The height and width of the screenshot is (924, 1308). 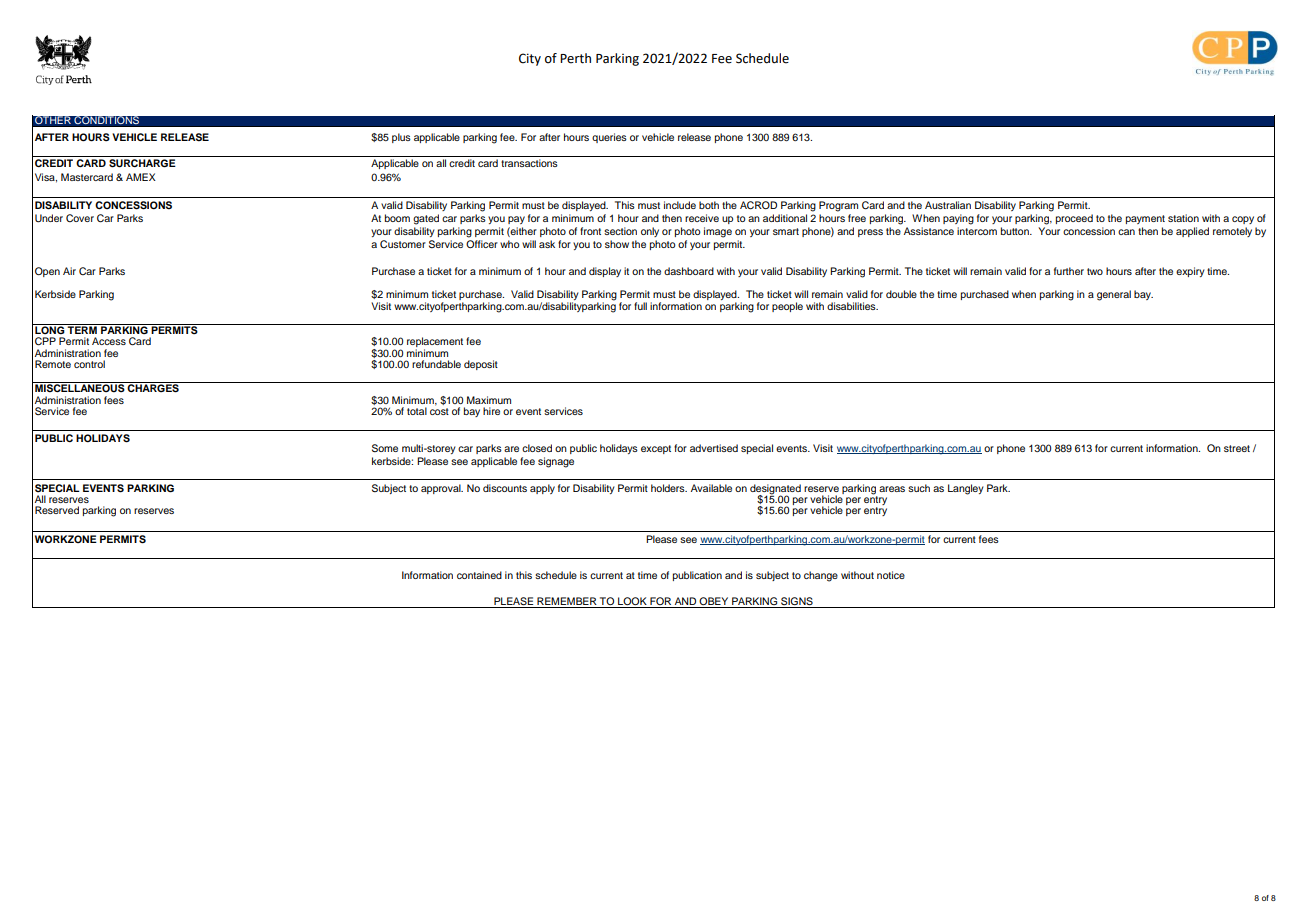 I want to click on Some, so click(x=385, y=448).
